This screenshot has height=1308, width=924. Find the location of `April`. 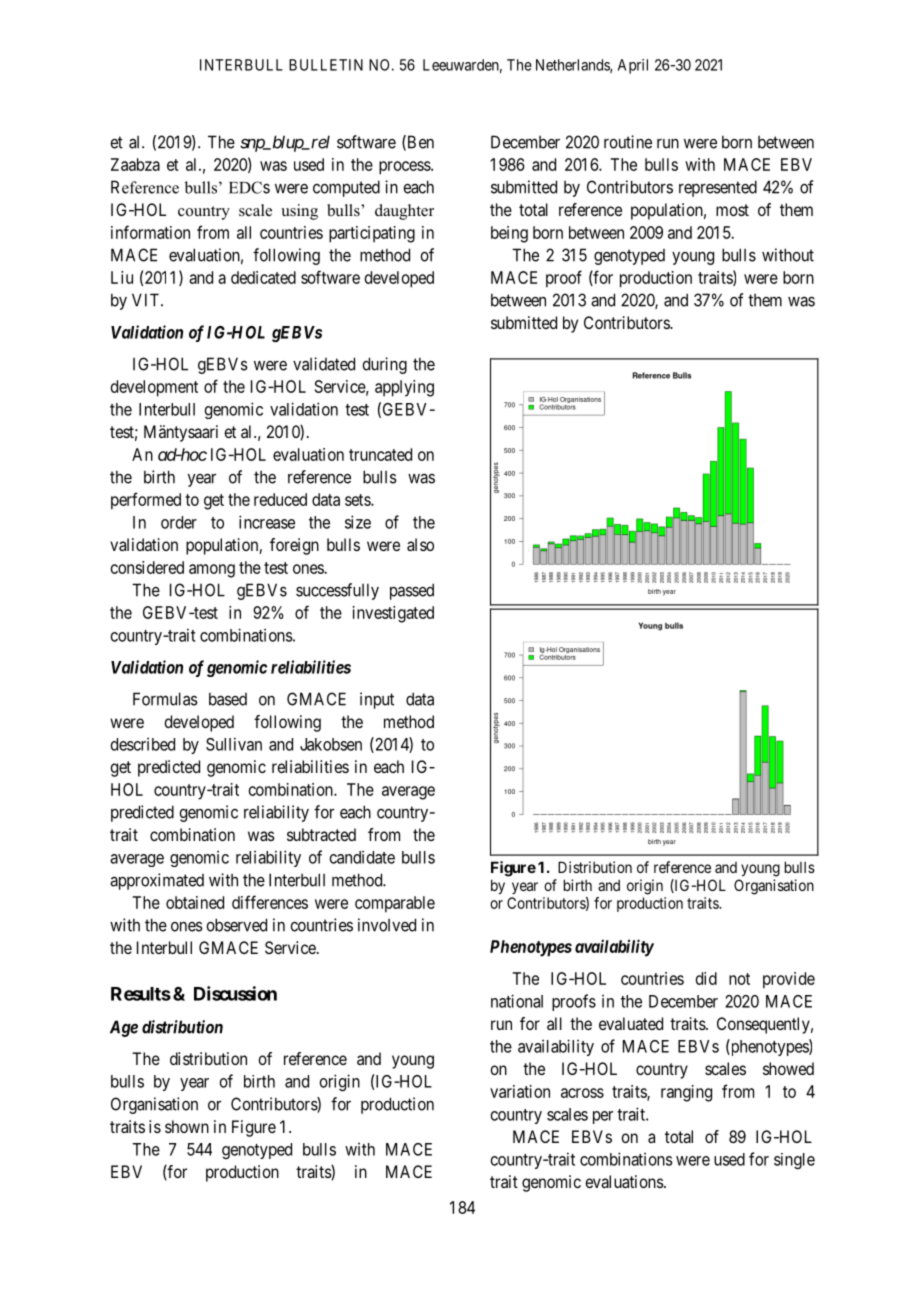

April is located at coordinates (633, 66).
